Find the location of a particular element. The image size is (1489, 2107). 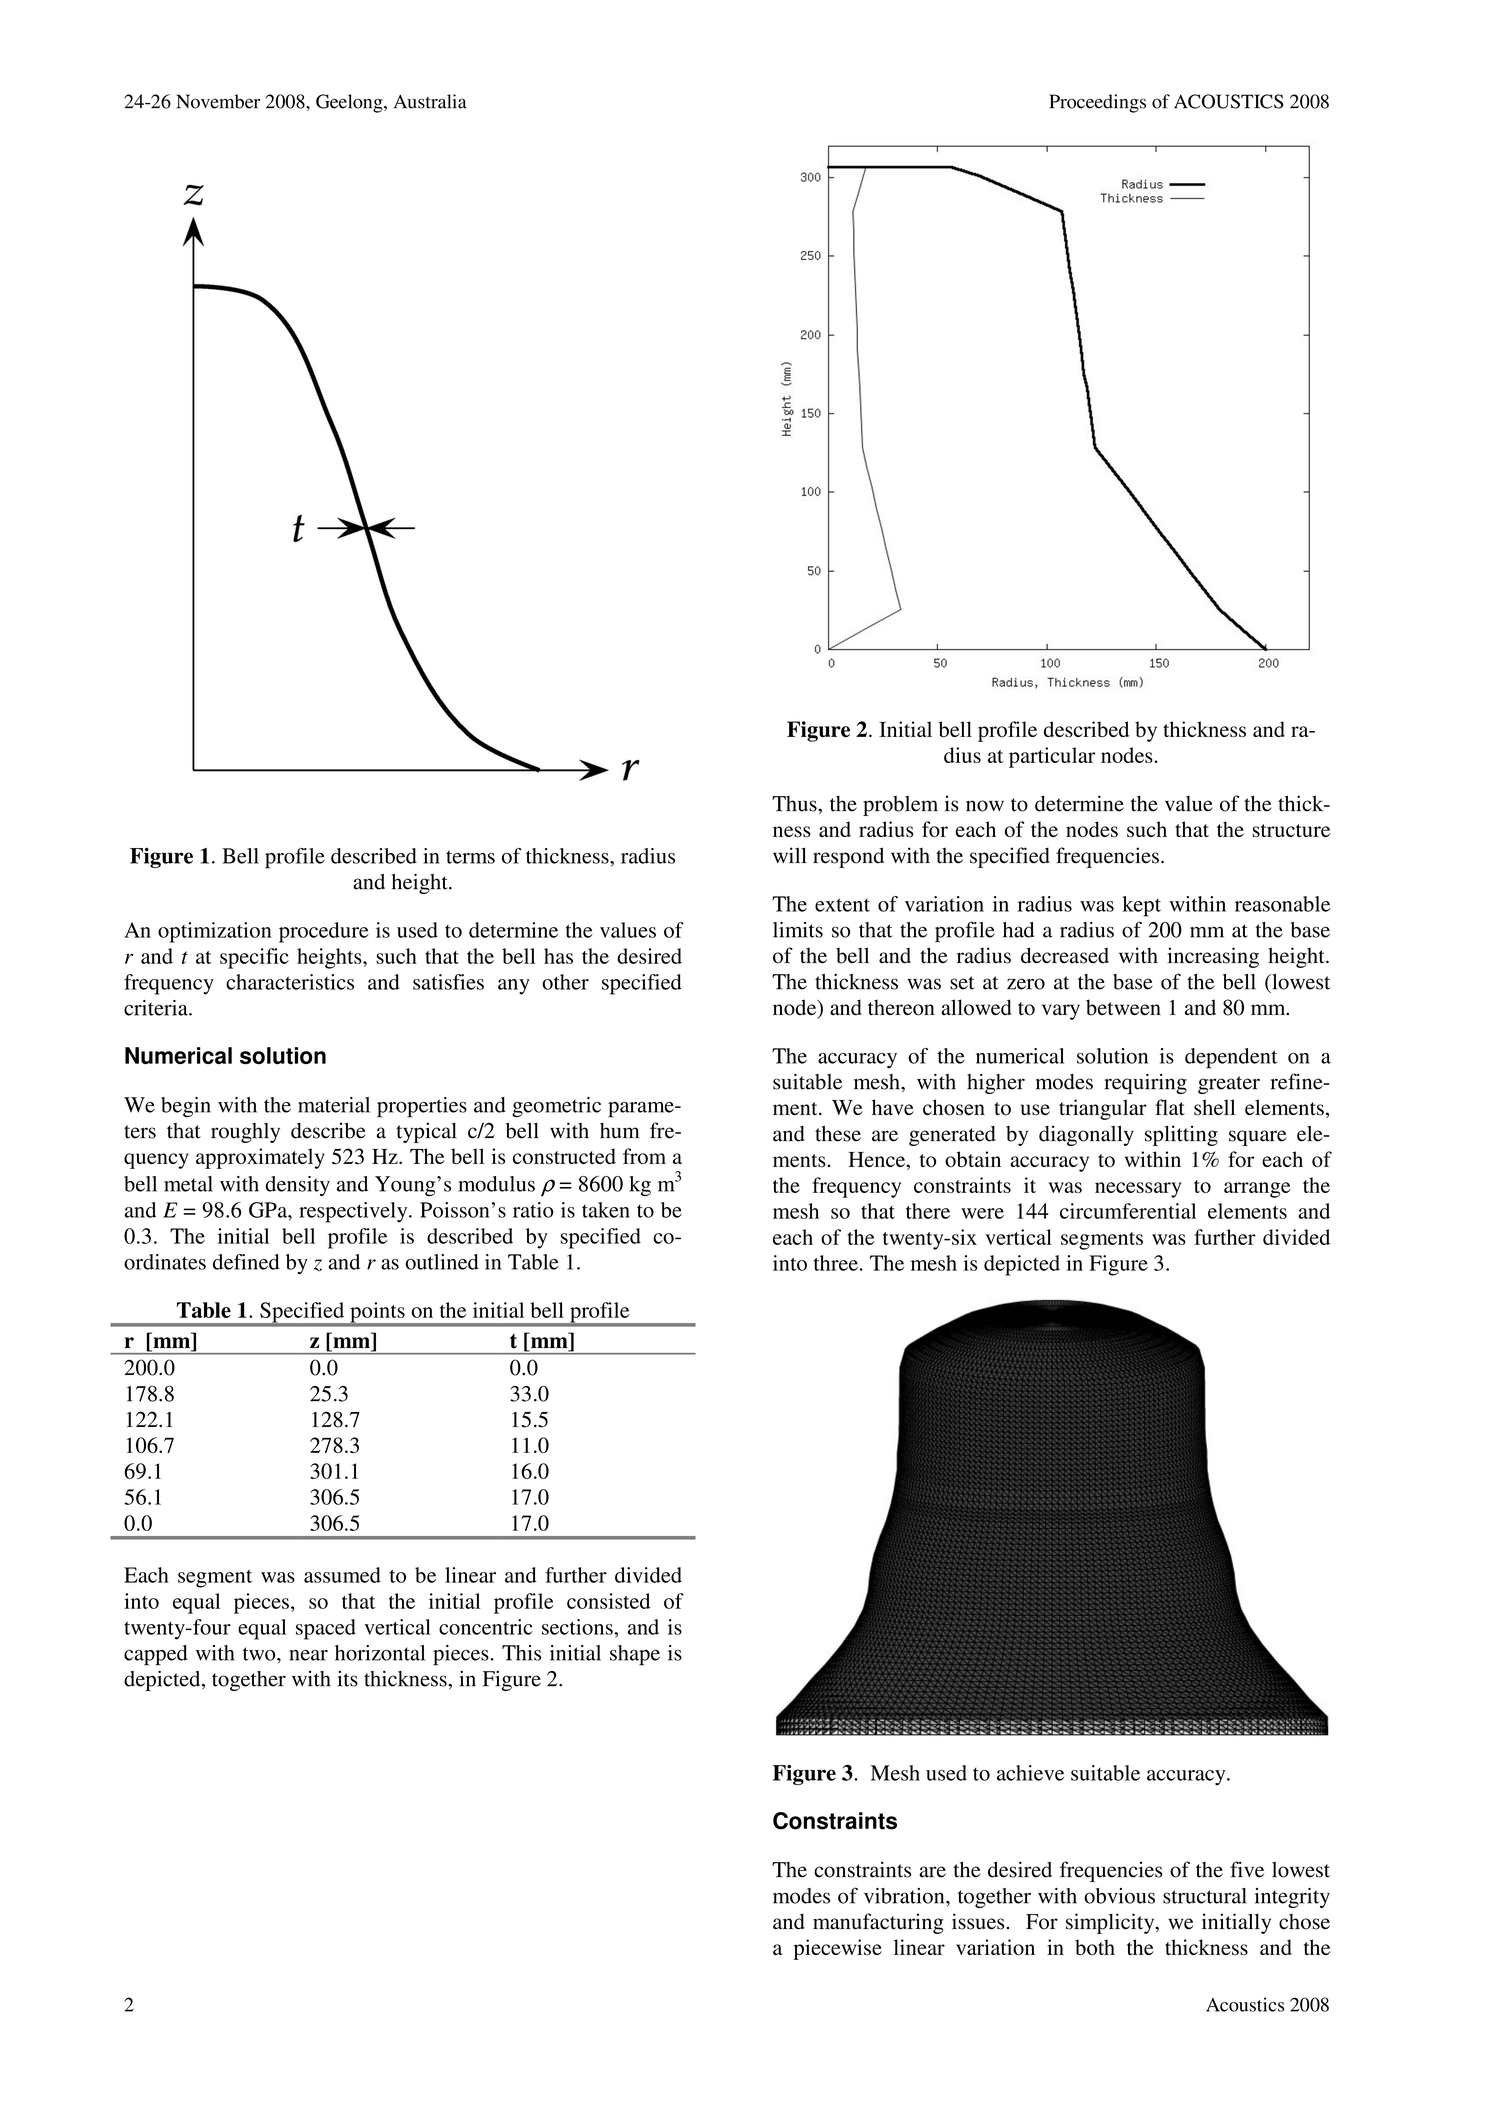

Proceedings is located at coordinates (1097, 103).
